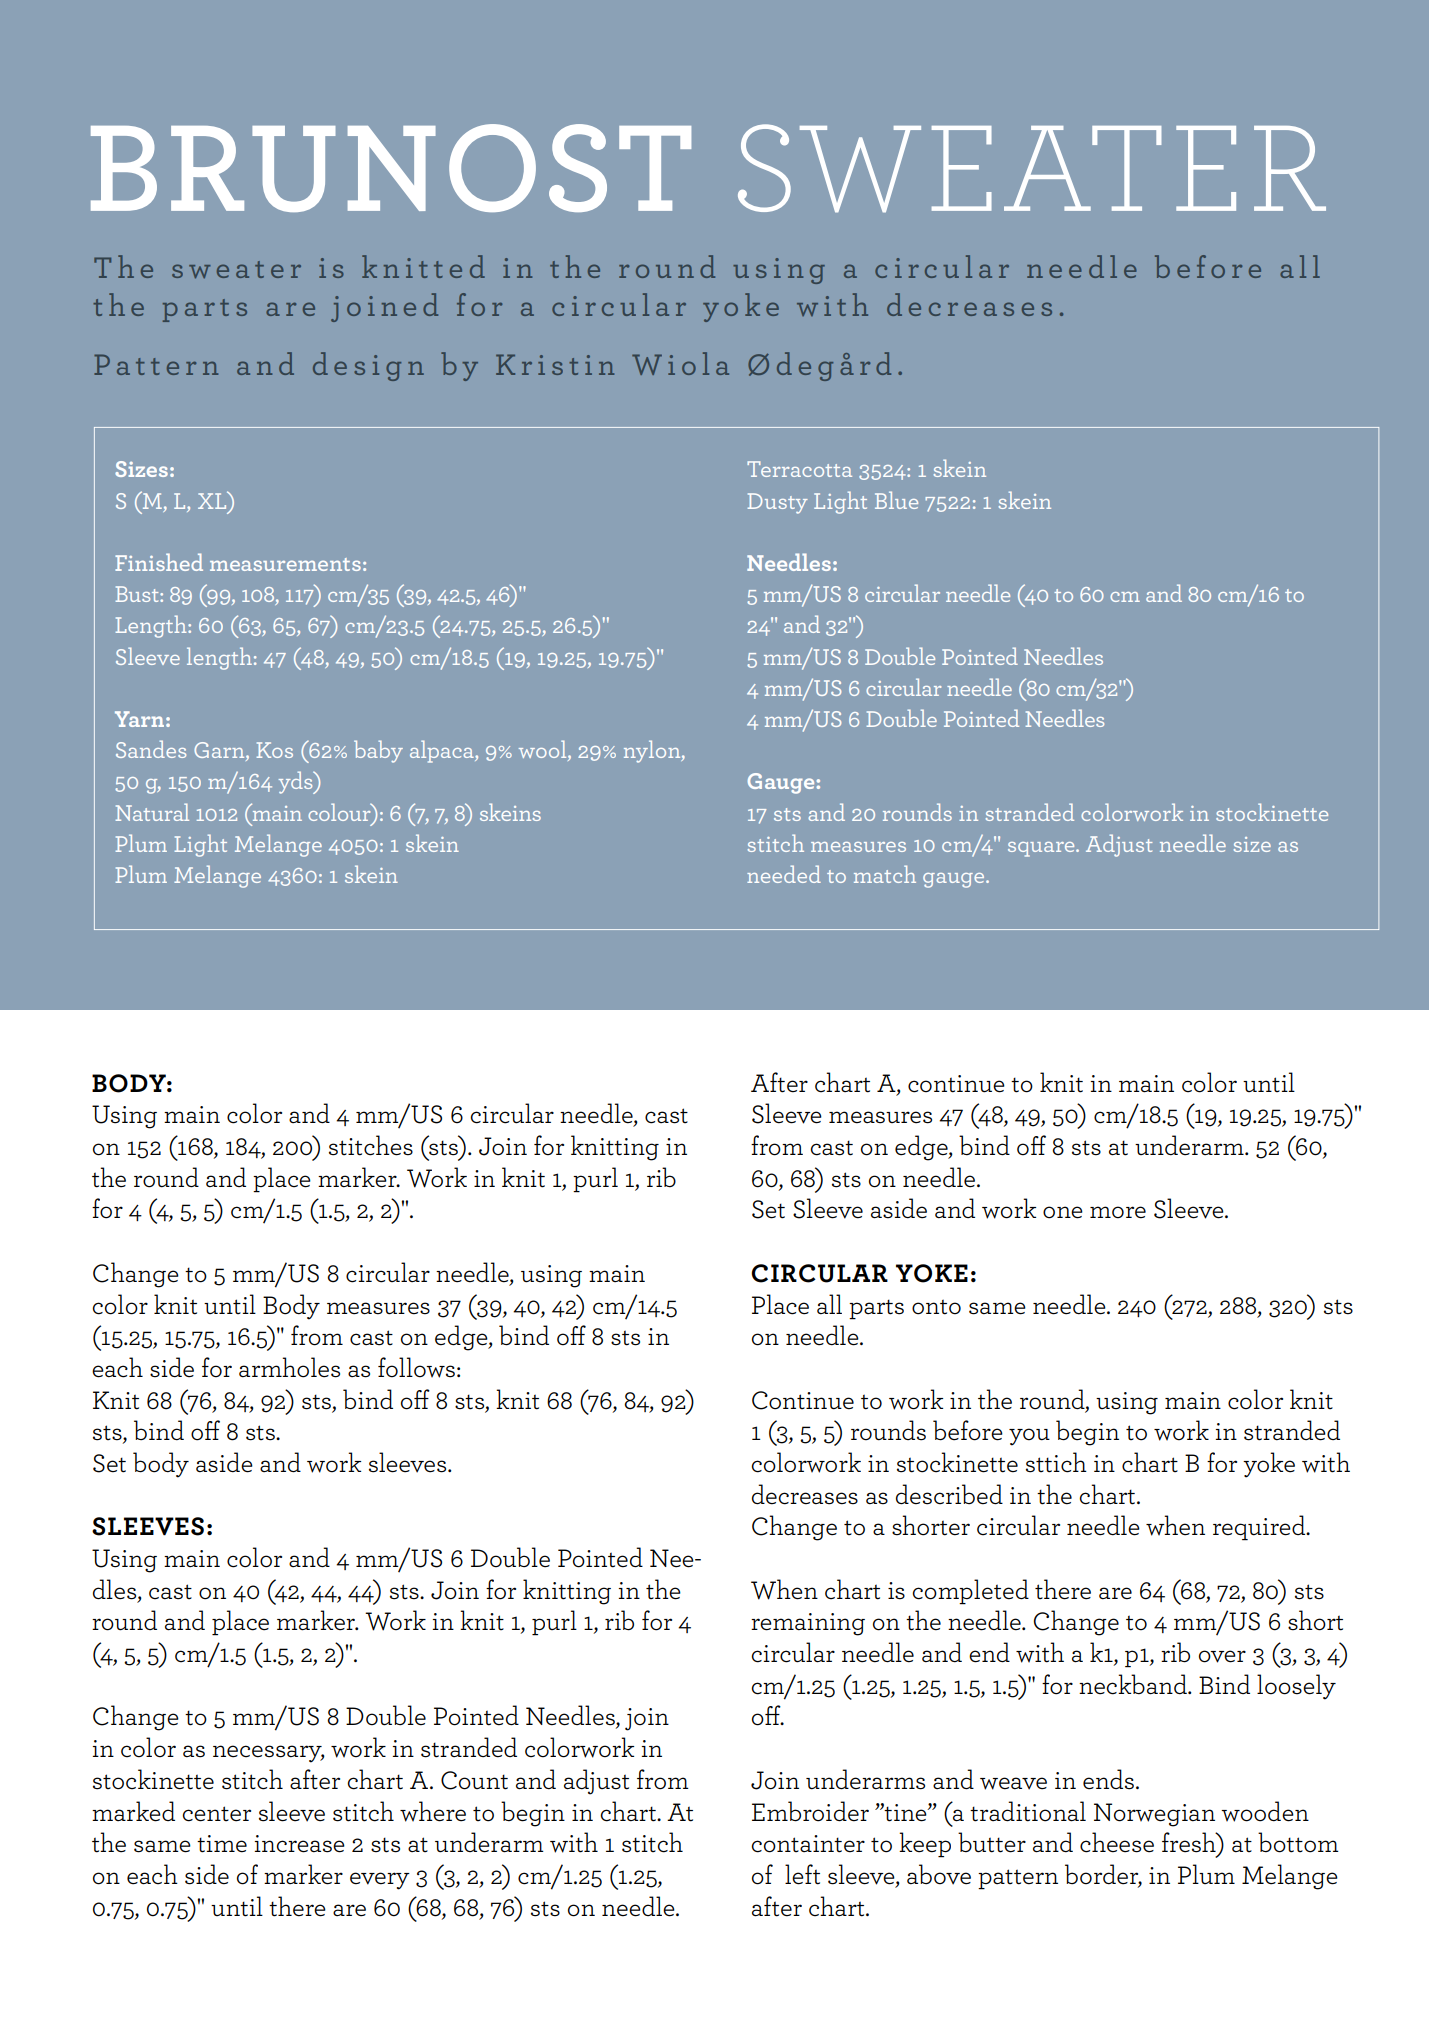 This screenshot has height=2021, width=1429. What do you see at coordinates (1260, 1528) in the screenshot?
I see `required` at bounding box center [1260, 1528].
